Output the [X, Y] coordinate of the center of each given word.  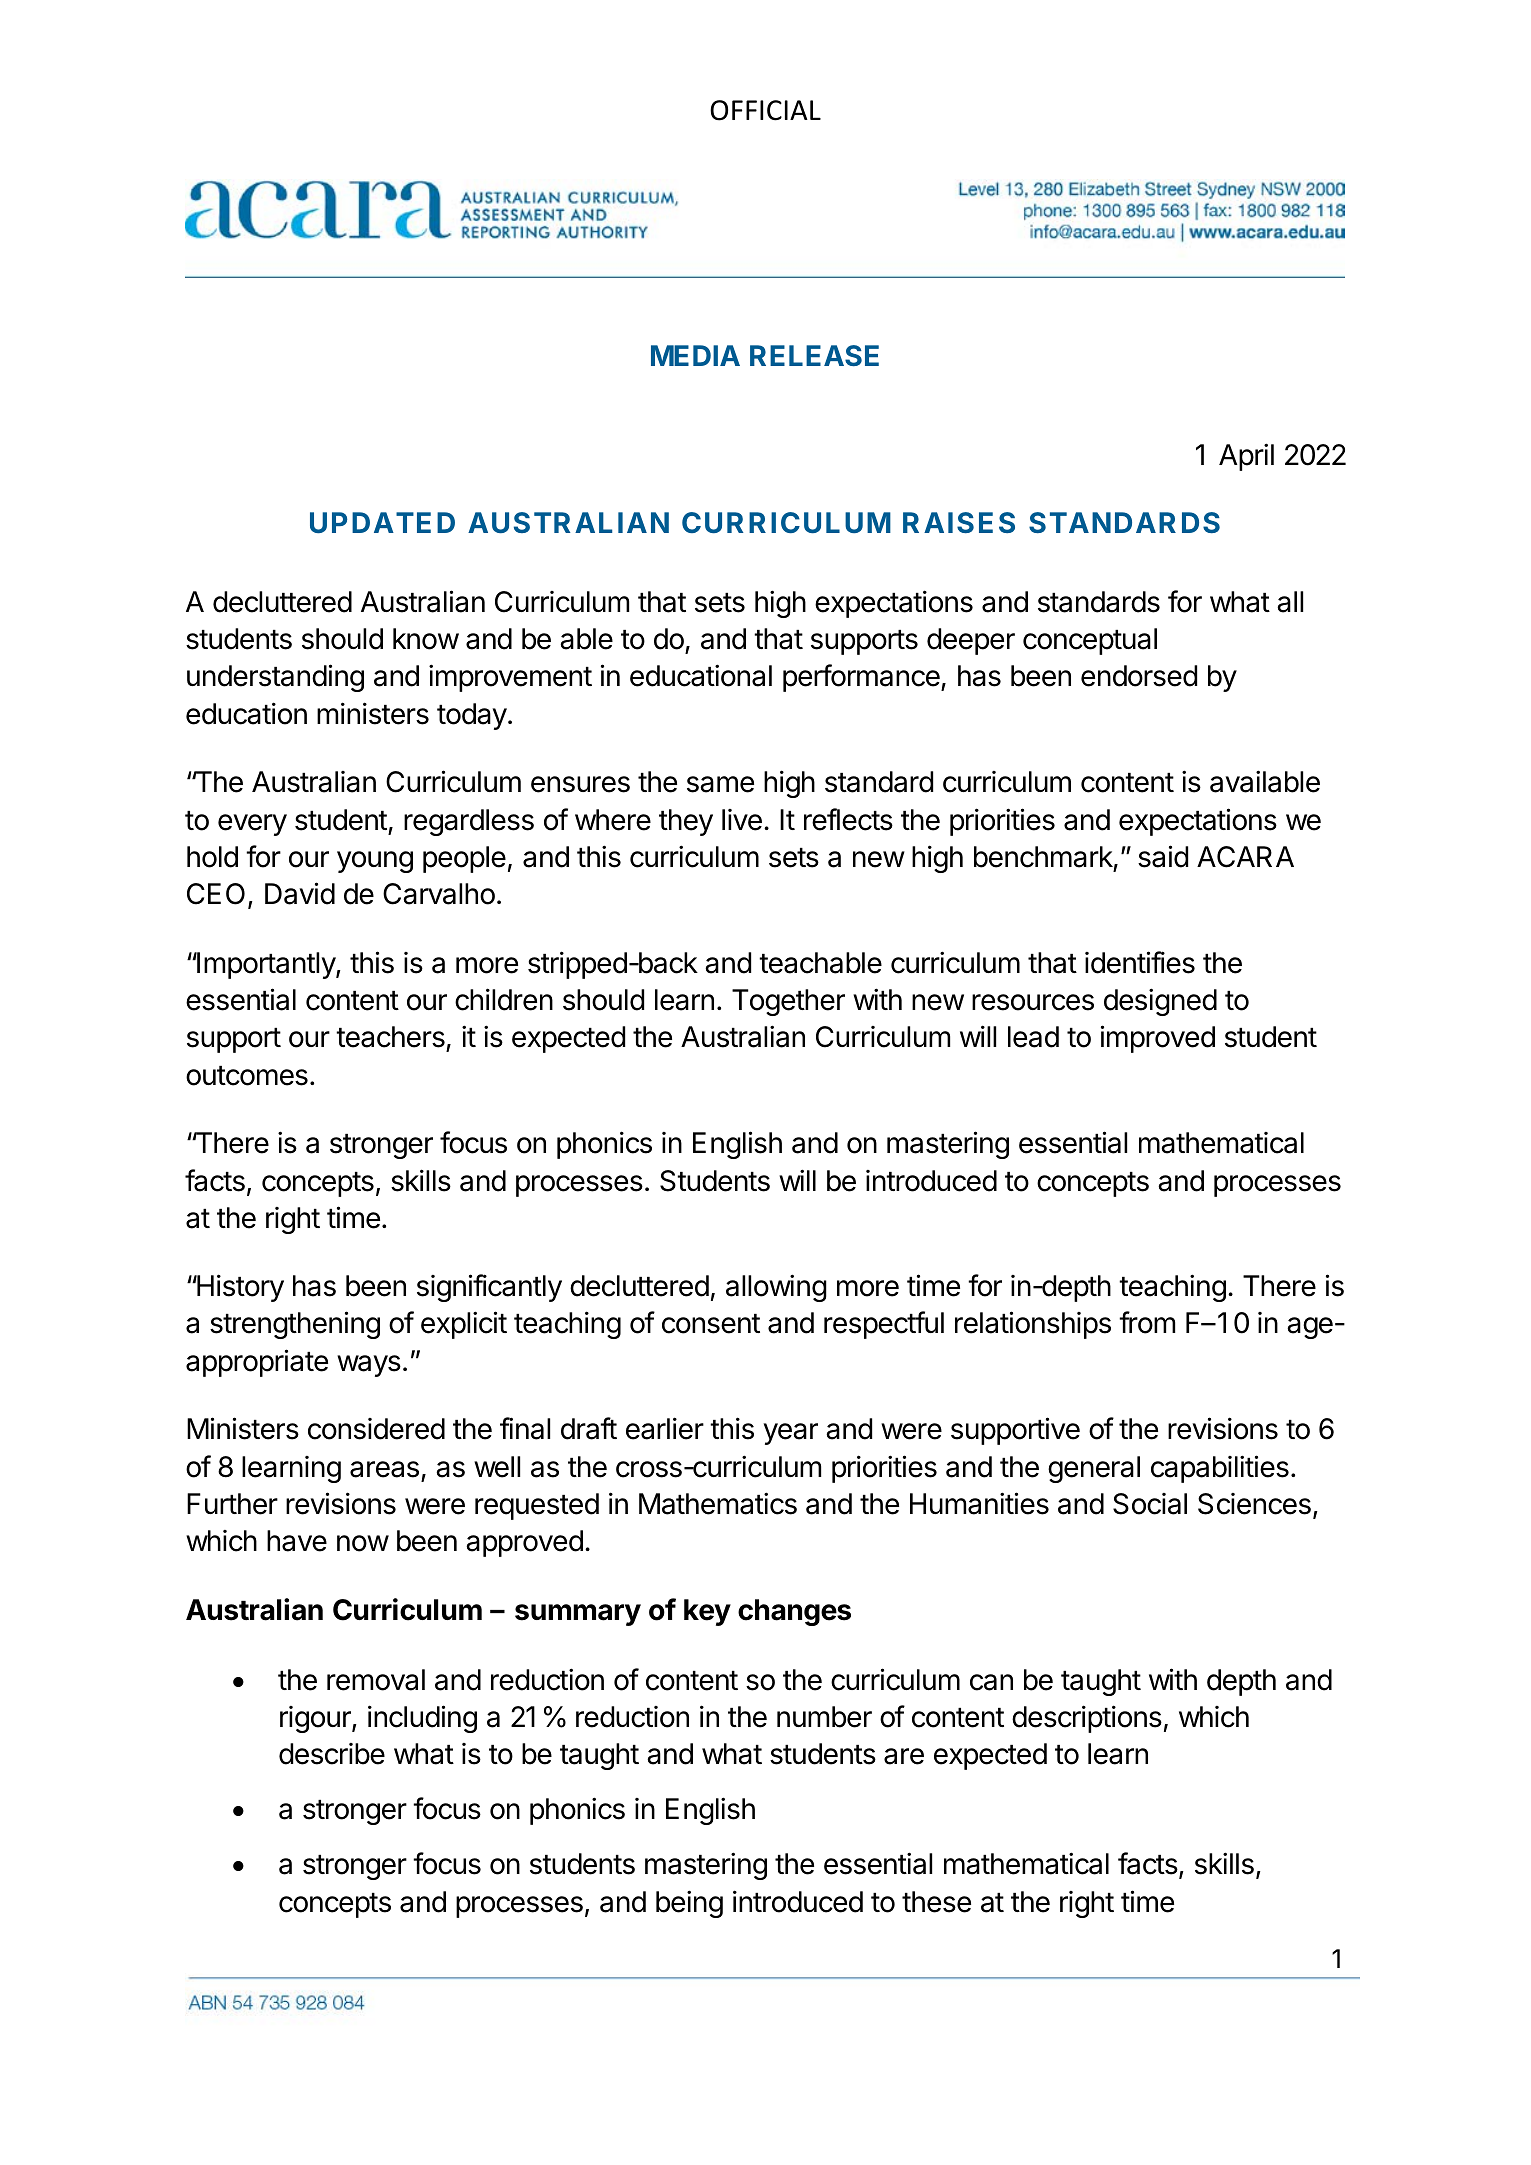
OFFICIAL [765, 110]
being [689, 1904]
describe [332, 1754]
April [1246, 457]
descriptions [1087, 1719]
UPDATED [382, 522]
